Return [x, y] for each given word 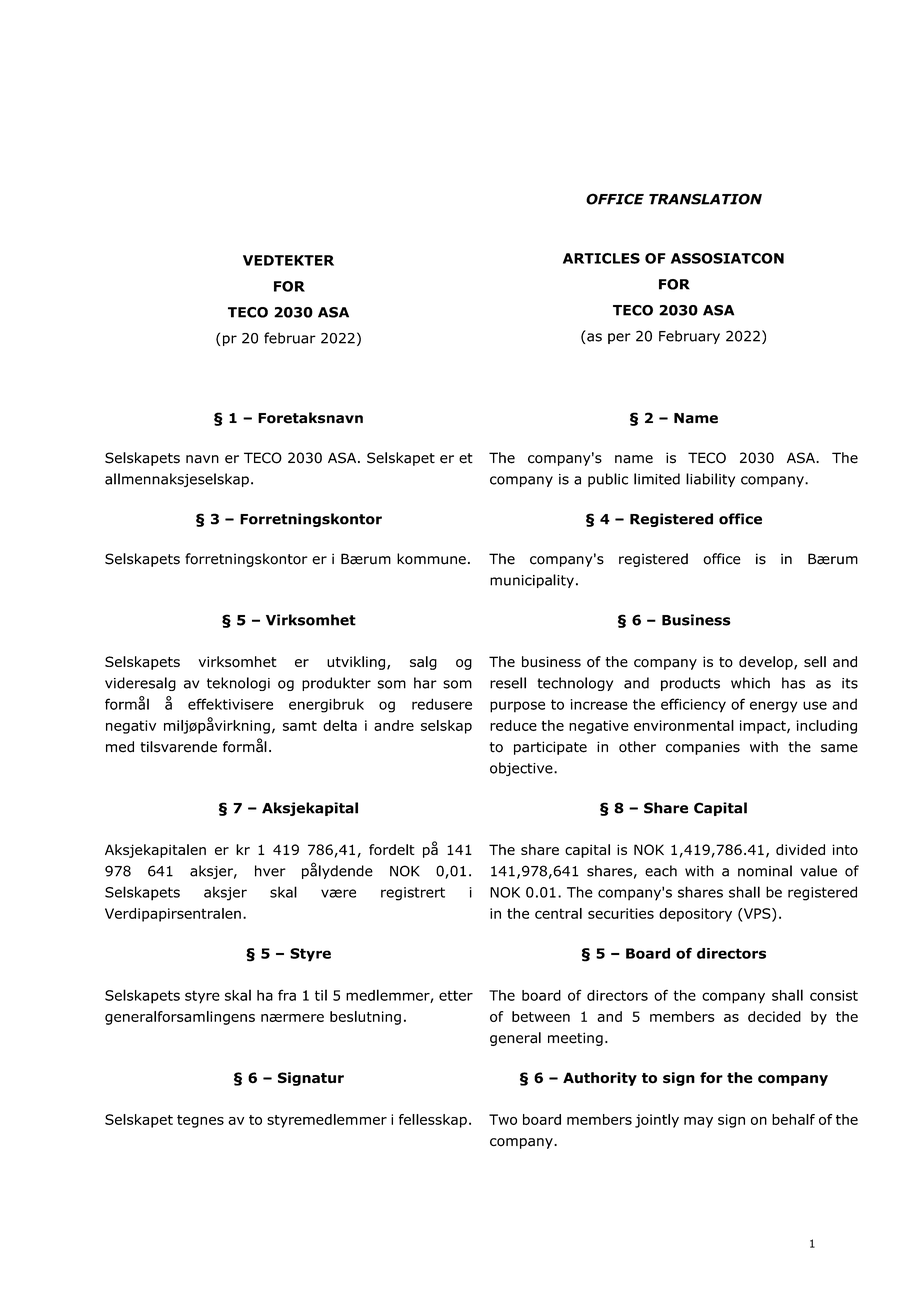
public [608, 480]
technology [575, 684]
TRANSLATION [705, 199]
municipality [532, 581]
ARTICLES [601, 258]
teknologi [238, 684]
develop [767, 663]
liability [710, 480]
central [558, 913]
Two [503, 1119]
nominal [765, 871]
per [619, 338]
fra [287, 995]
